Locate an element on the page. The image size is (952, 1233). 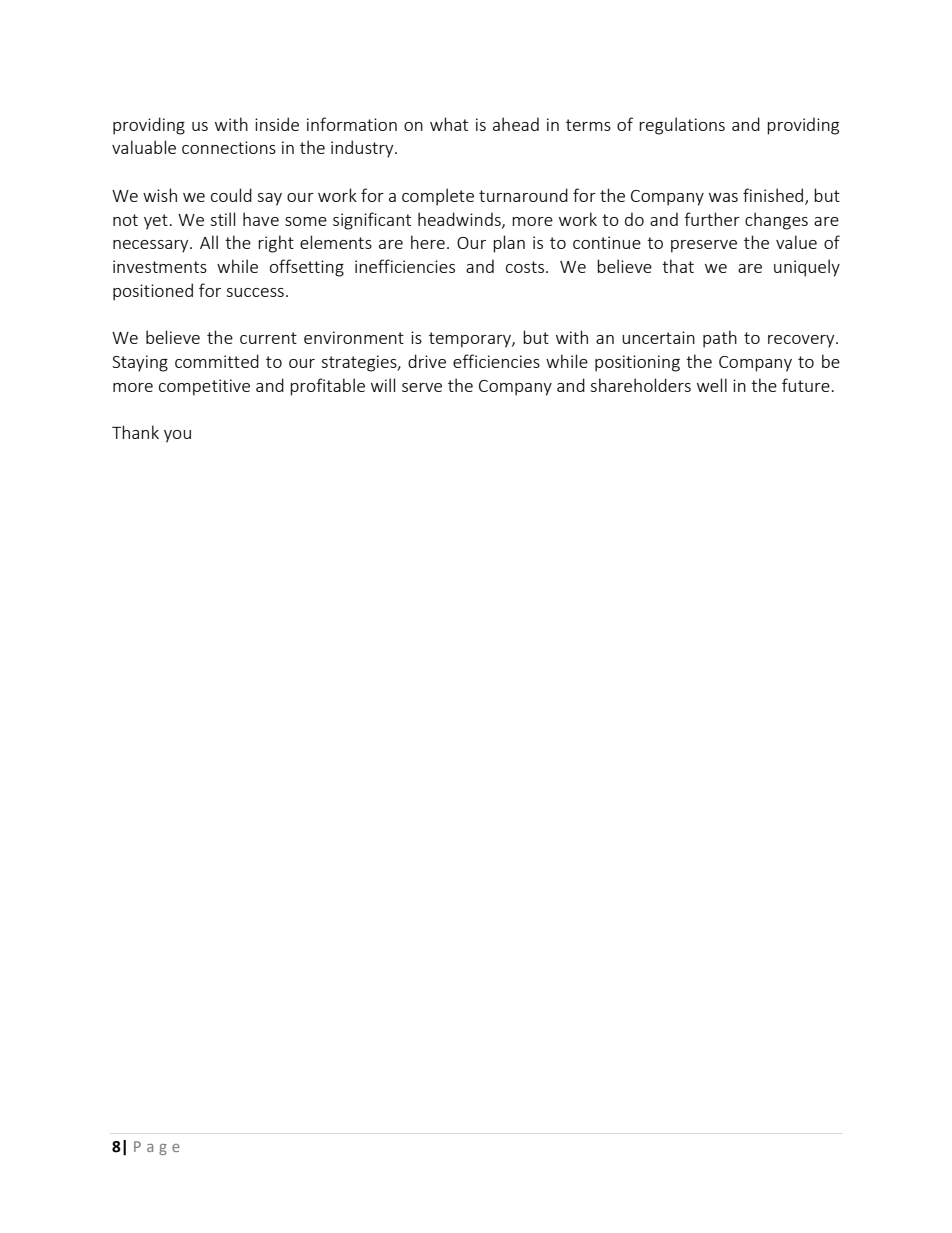
regulations is located at coordinates (682, 126).
